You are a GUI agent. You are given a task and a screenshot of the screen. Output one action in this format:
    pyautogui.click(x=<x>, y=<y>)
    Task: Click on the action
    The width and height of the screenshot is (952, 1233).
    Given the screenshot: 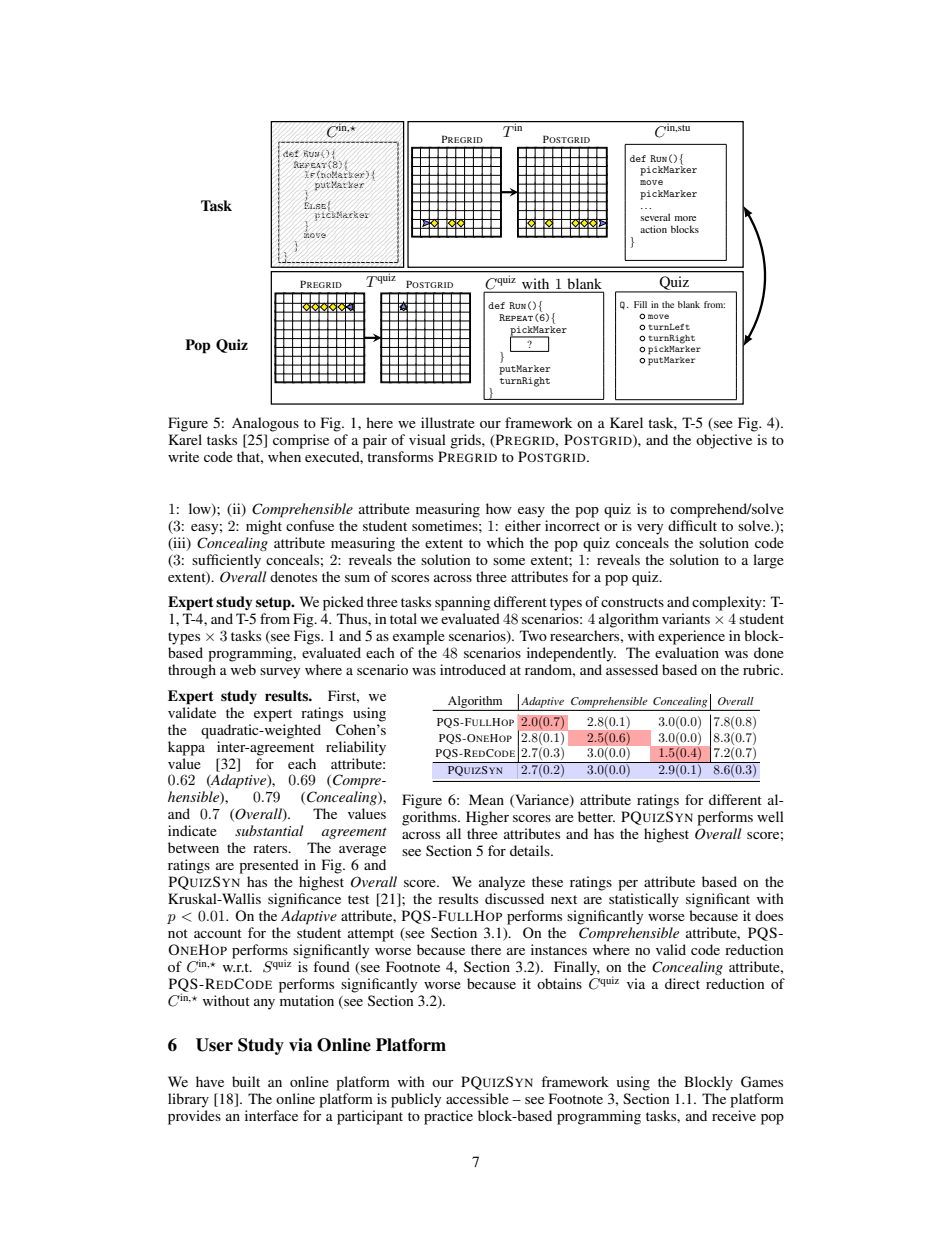 What is the action you would take?
    pyautogui.click(x=653, y=229)
